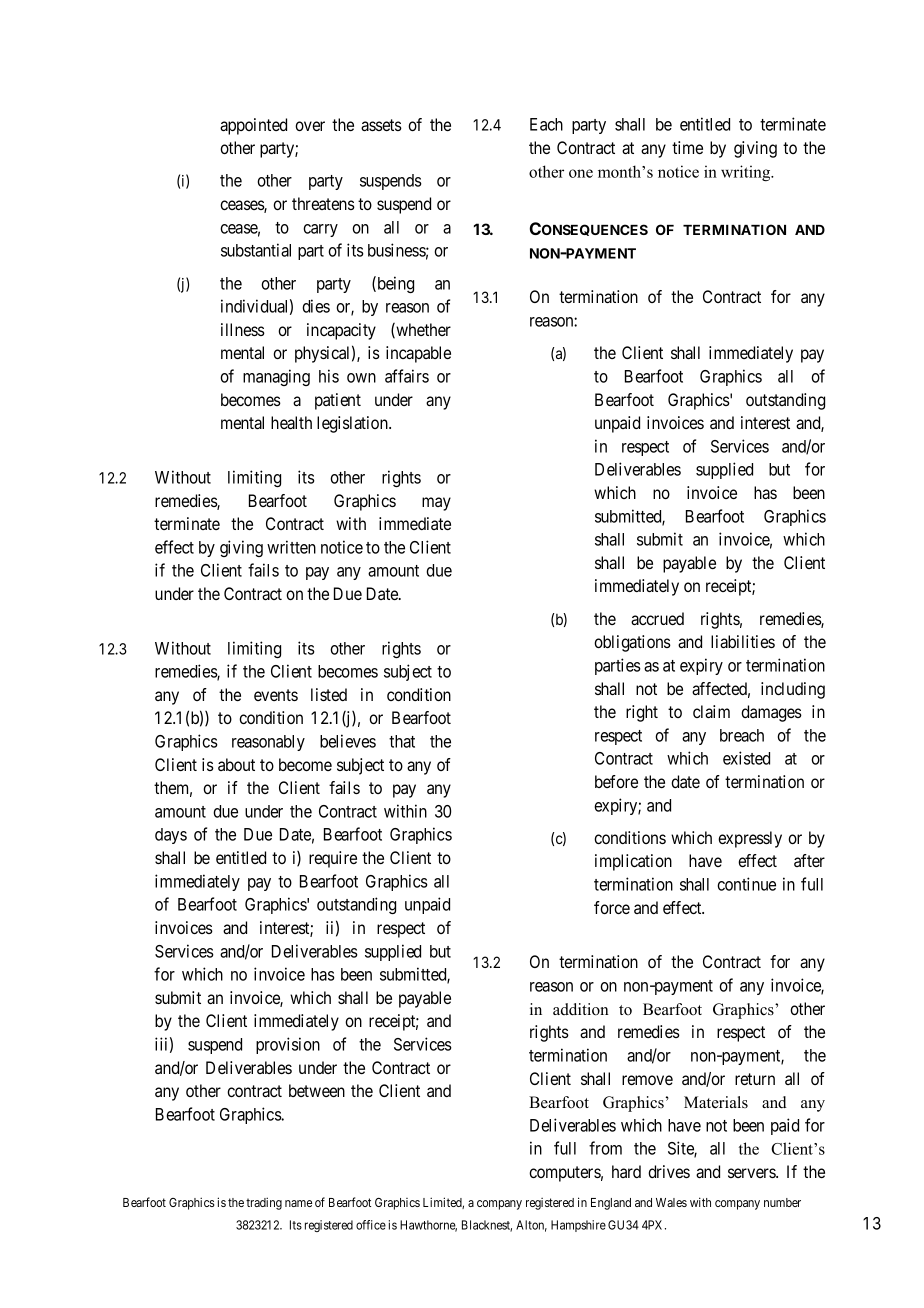 The width and height of the document is (924, 1308). I want to click on affairs, so click(407, 376).
